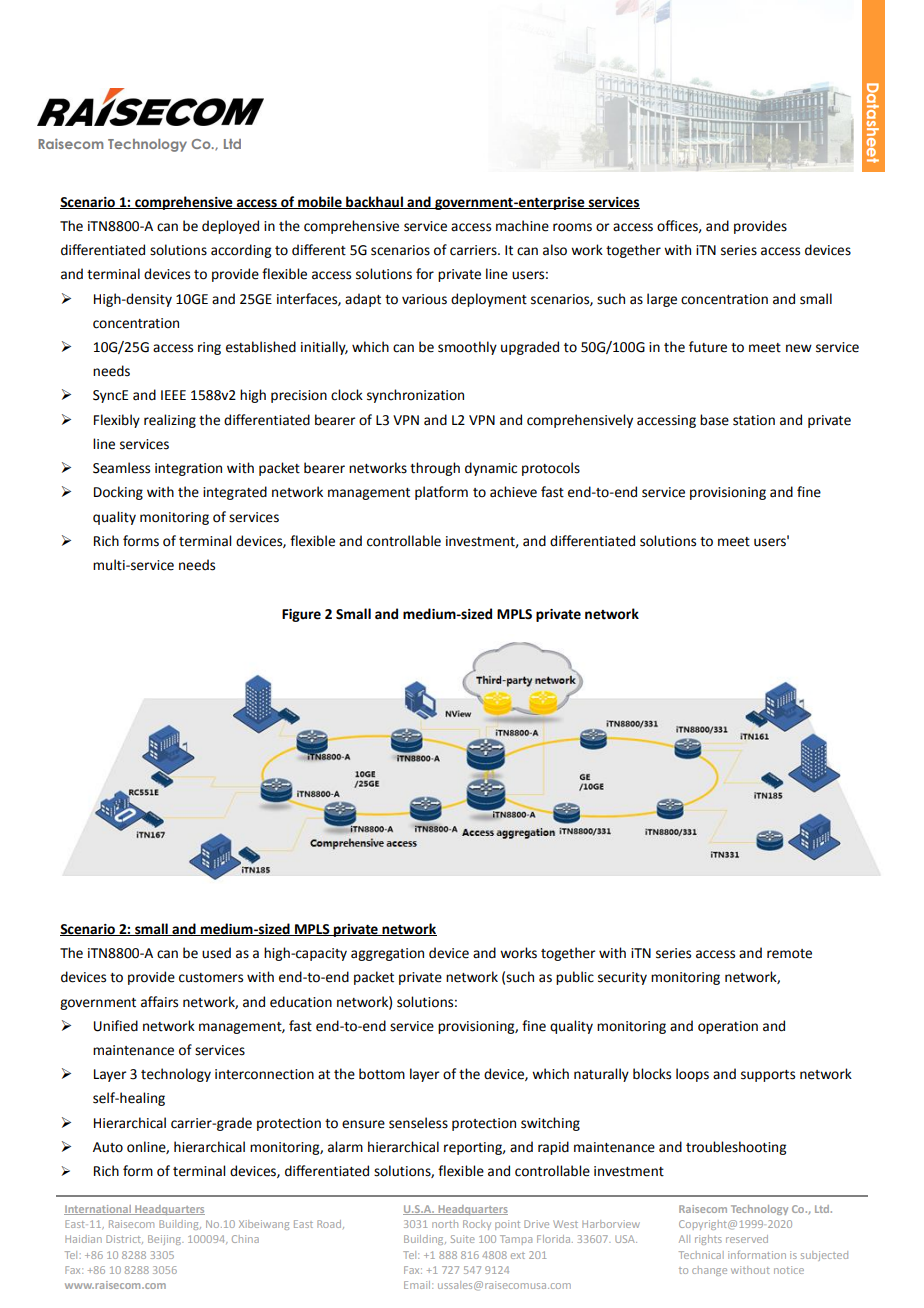  Describe the element at coordinates (728, 1027) in the screenshot. I see `operation` at that location.
